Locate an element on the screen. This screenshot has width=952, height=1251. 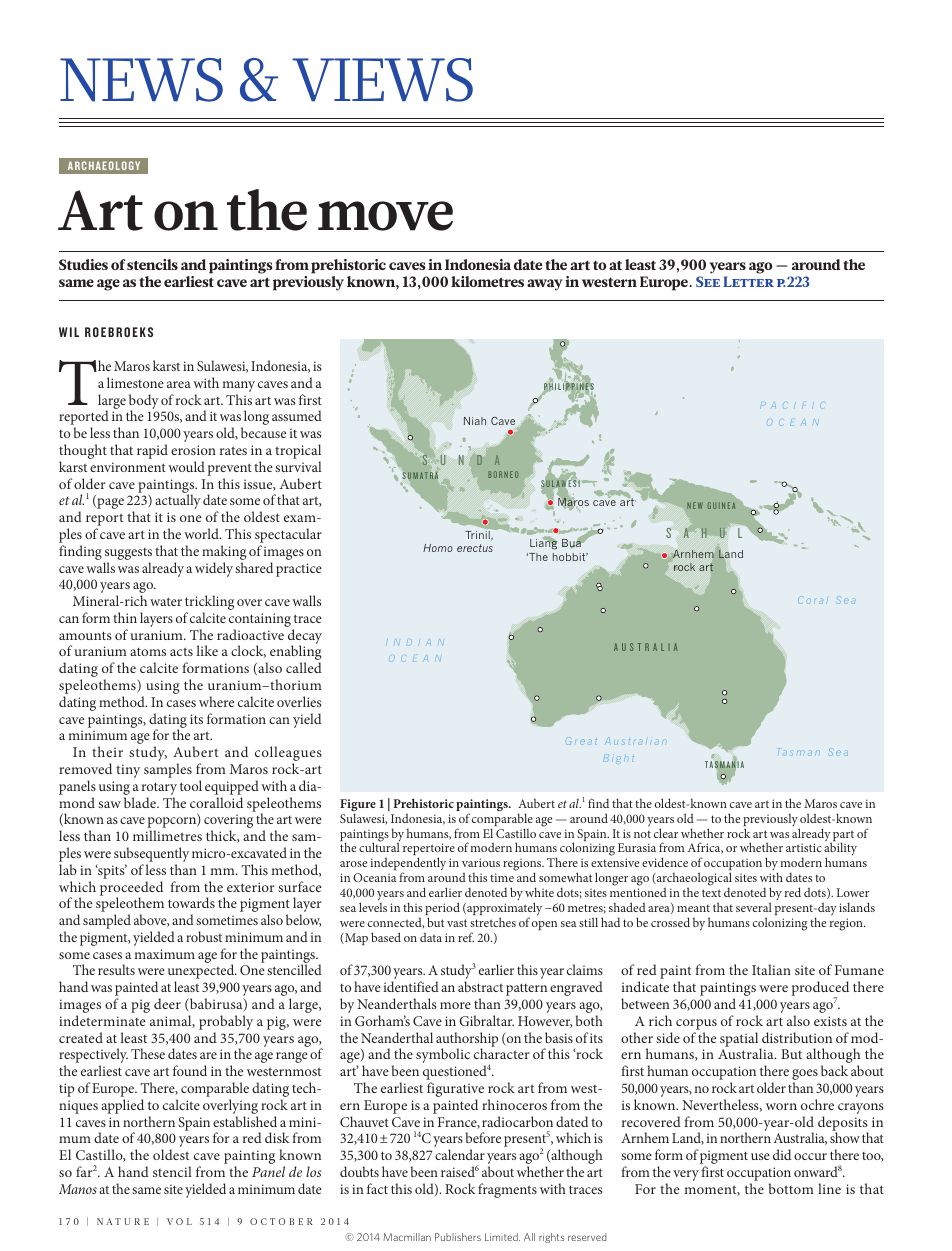
maximum is located at coordinates (164, 954).
